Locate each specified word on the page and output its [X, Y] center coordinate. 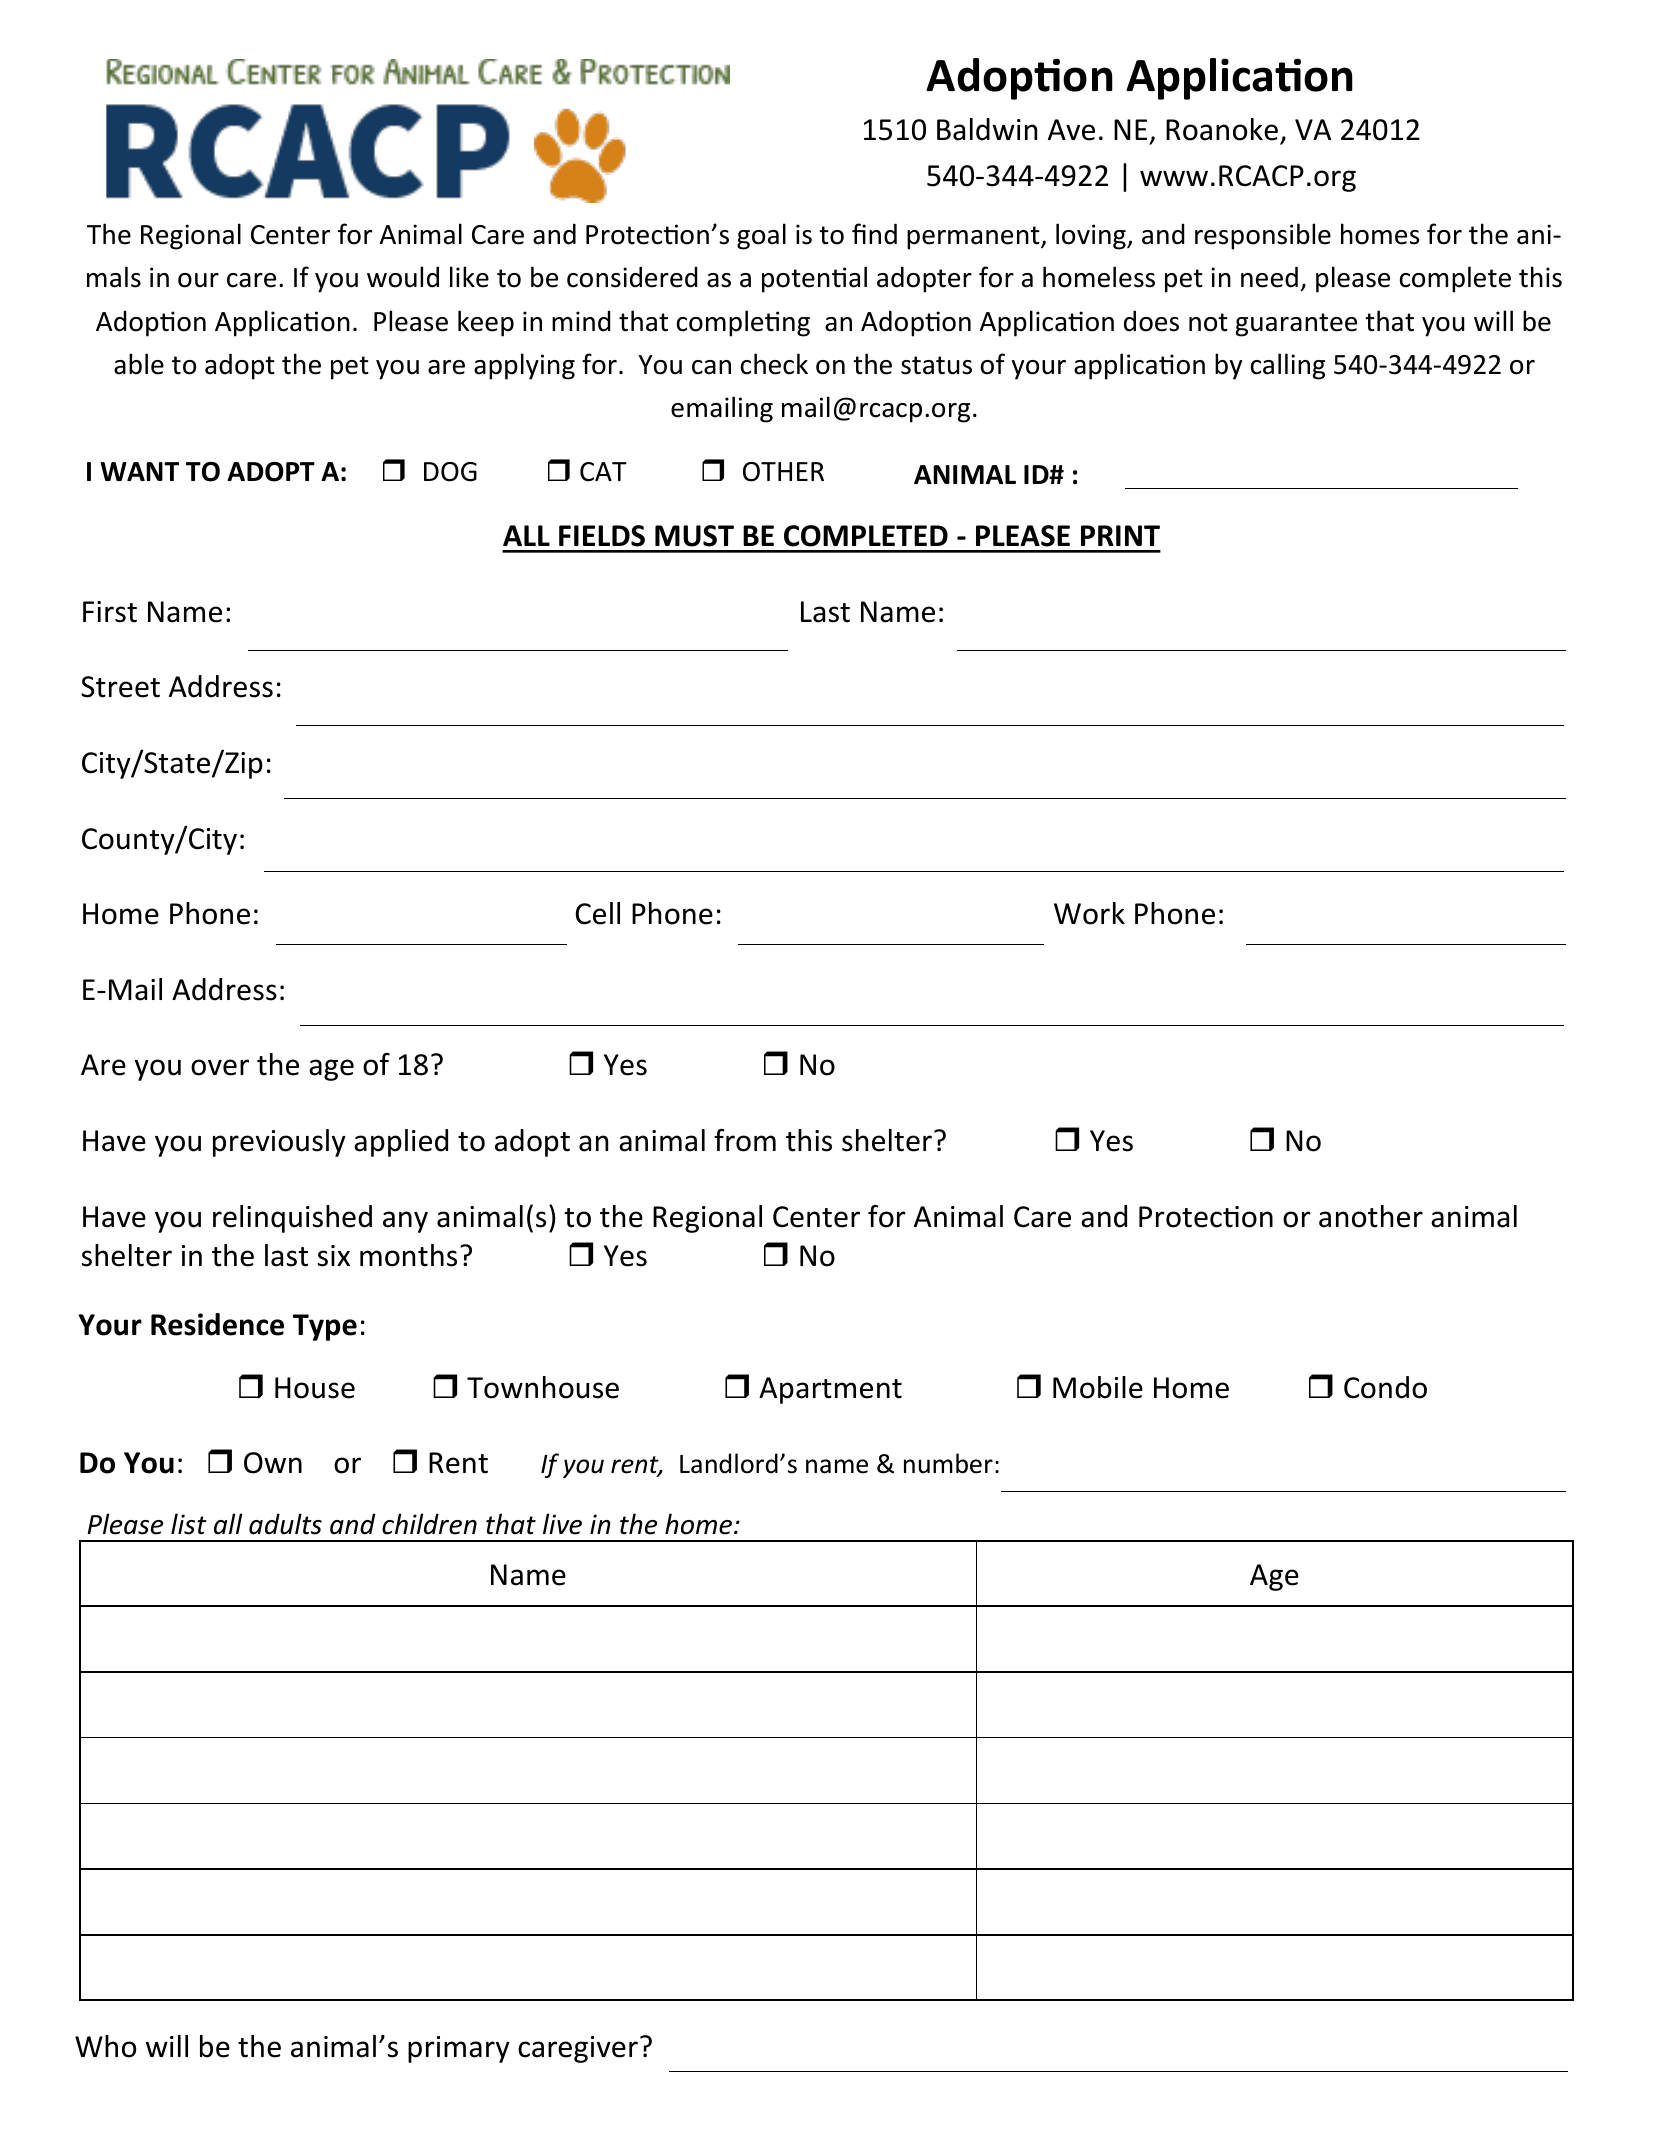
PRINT [1120, 535]
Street [120, 687]
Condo [1385, 1387]
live [562, 1524]
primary [459, 2049]
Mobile [1098, 1387]
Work [1089, 913]
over [220, 1067]
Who [105, 2046]
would [403, 277]
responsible [1263, 236]
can [711, 367]
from [745, 1140]
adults [285, 1524]
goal [761, 236]
